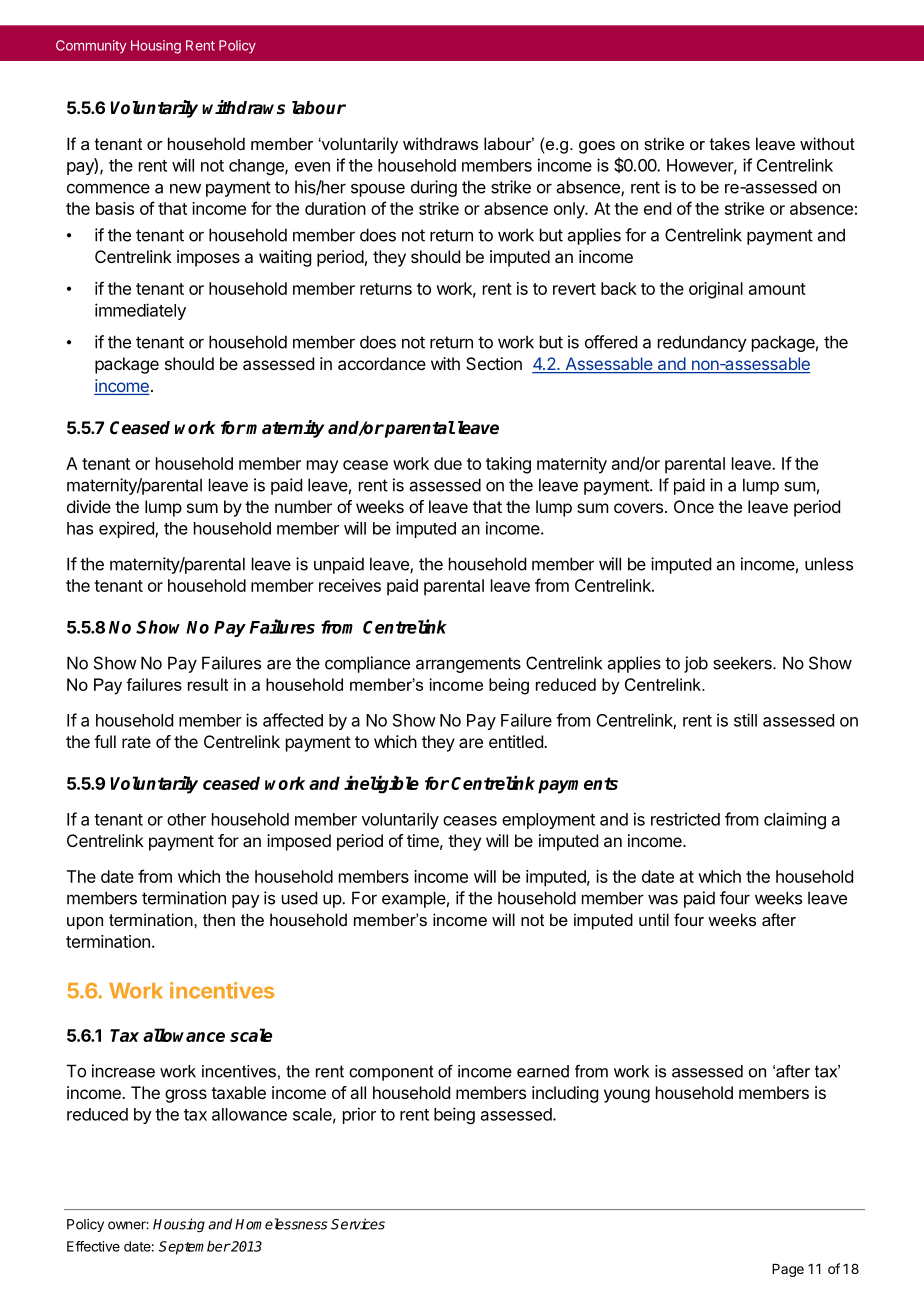  I want to click on due, so click(448, 463).
